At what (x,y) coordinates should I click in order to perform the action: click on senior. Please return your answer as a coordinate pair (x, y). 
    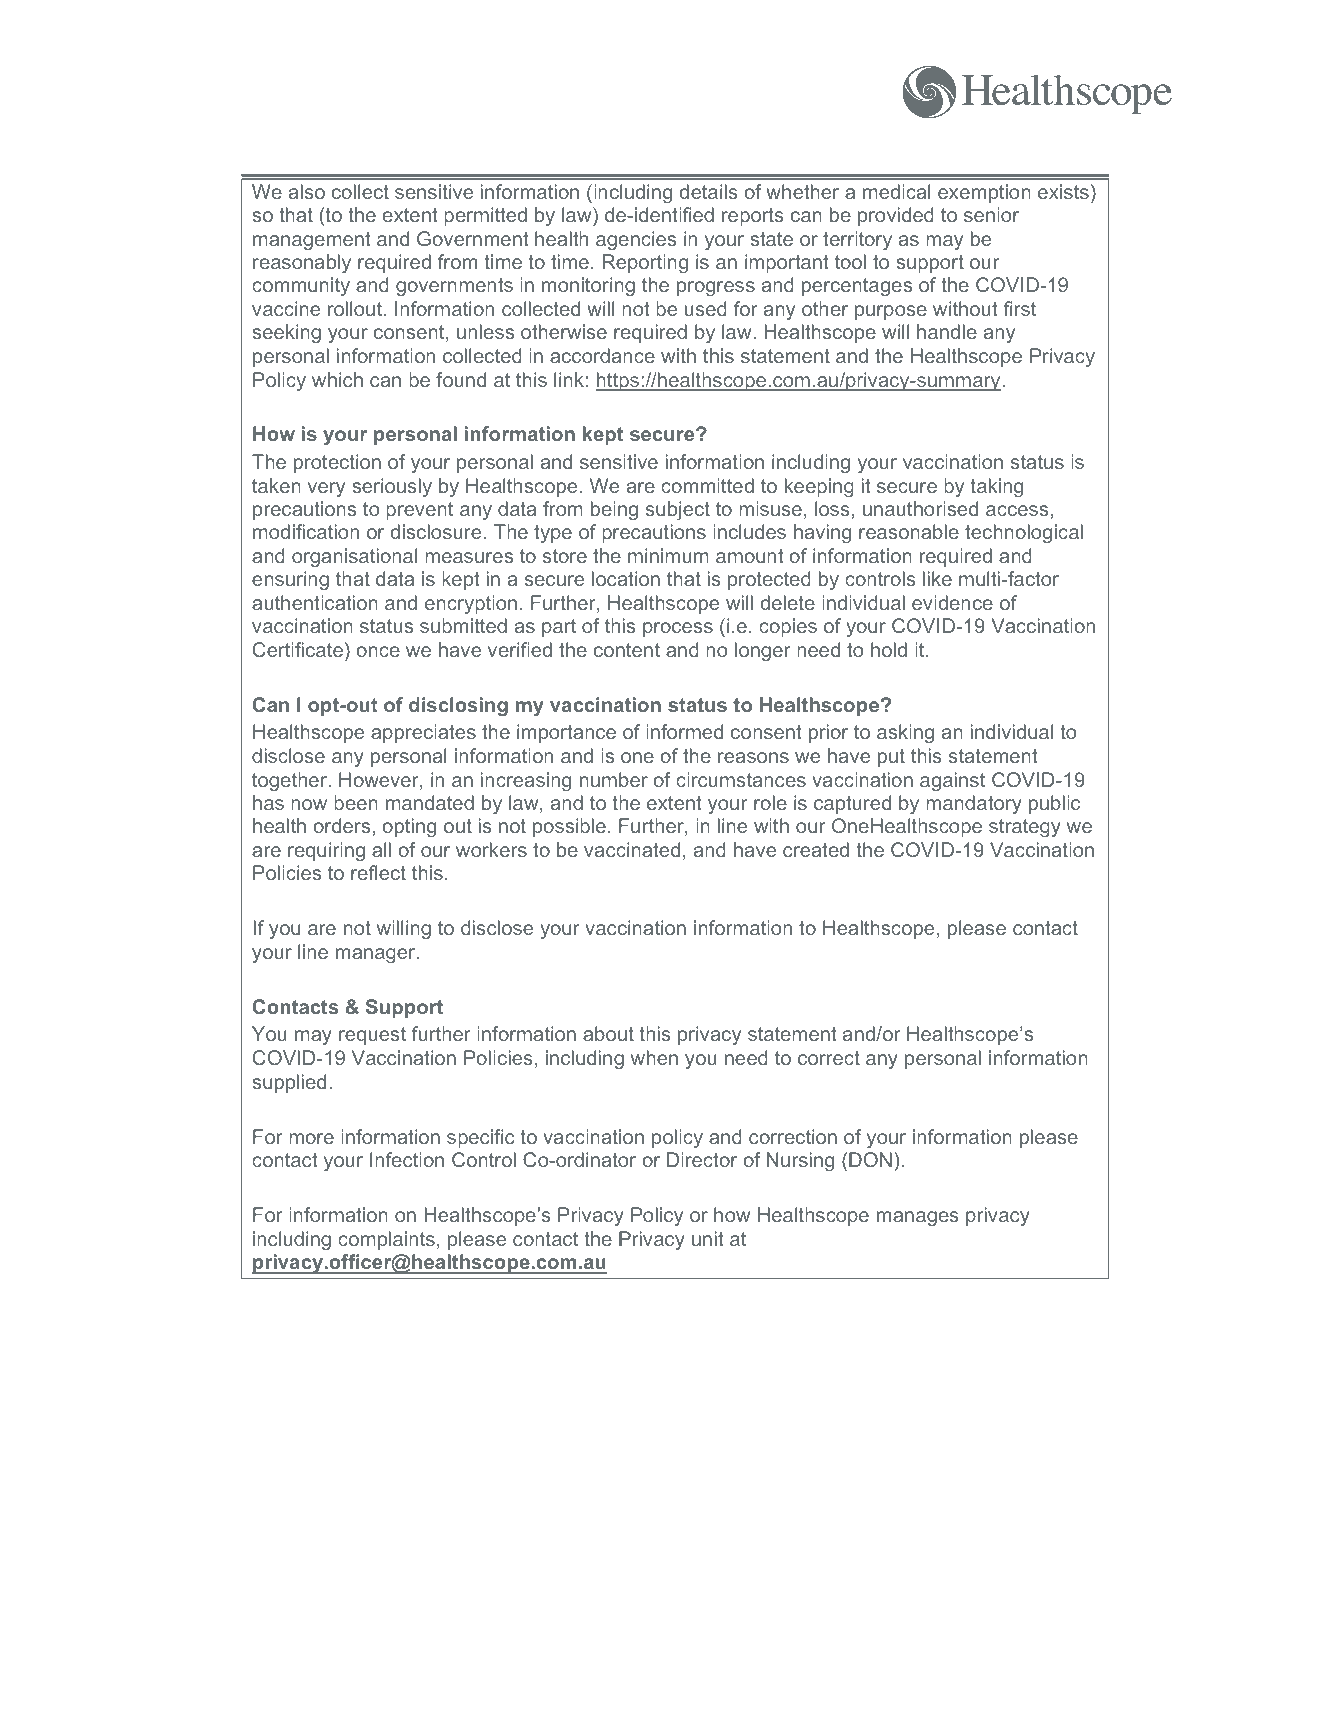
    Looking at the image, I should click on (991, 214).
